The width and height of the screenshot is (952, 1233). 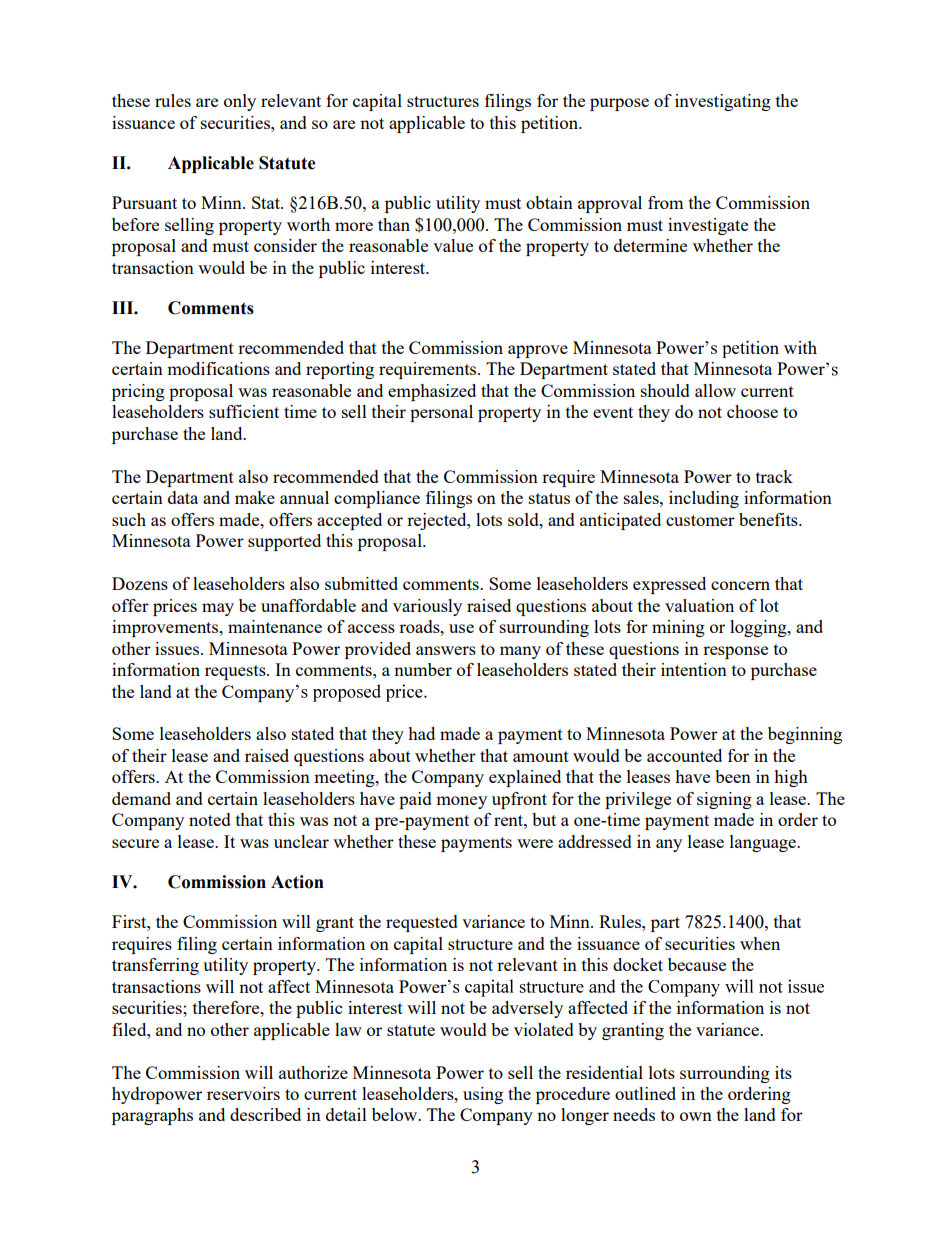 What do you see at coordinates (549, 202) in the screenshot?
I see `obtain` at bounding box center [549, 202].
